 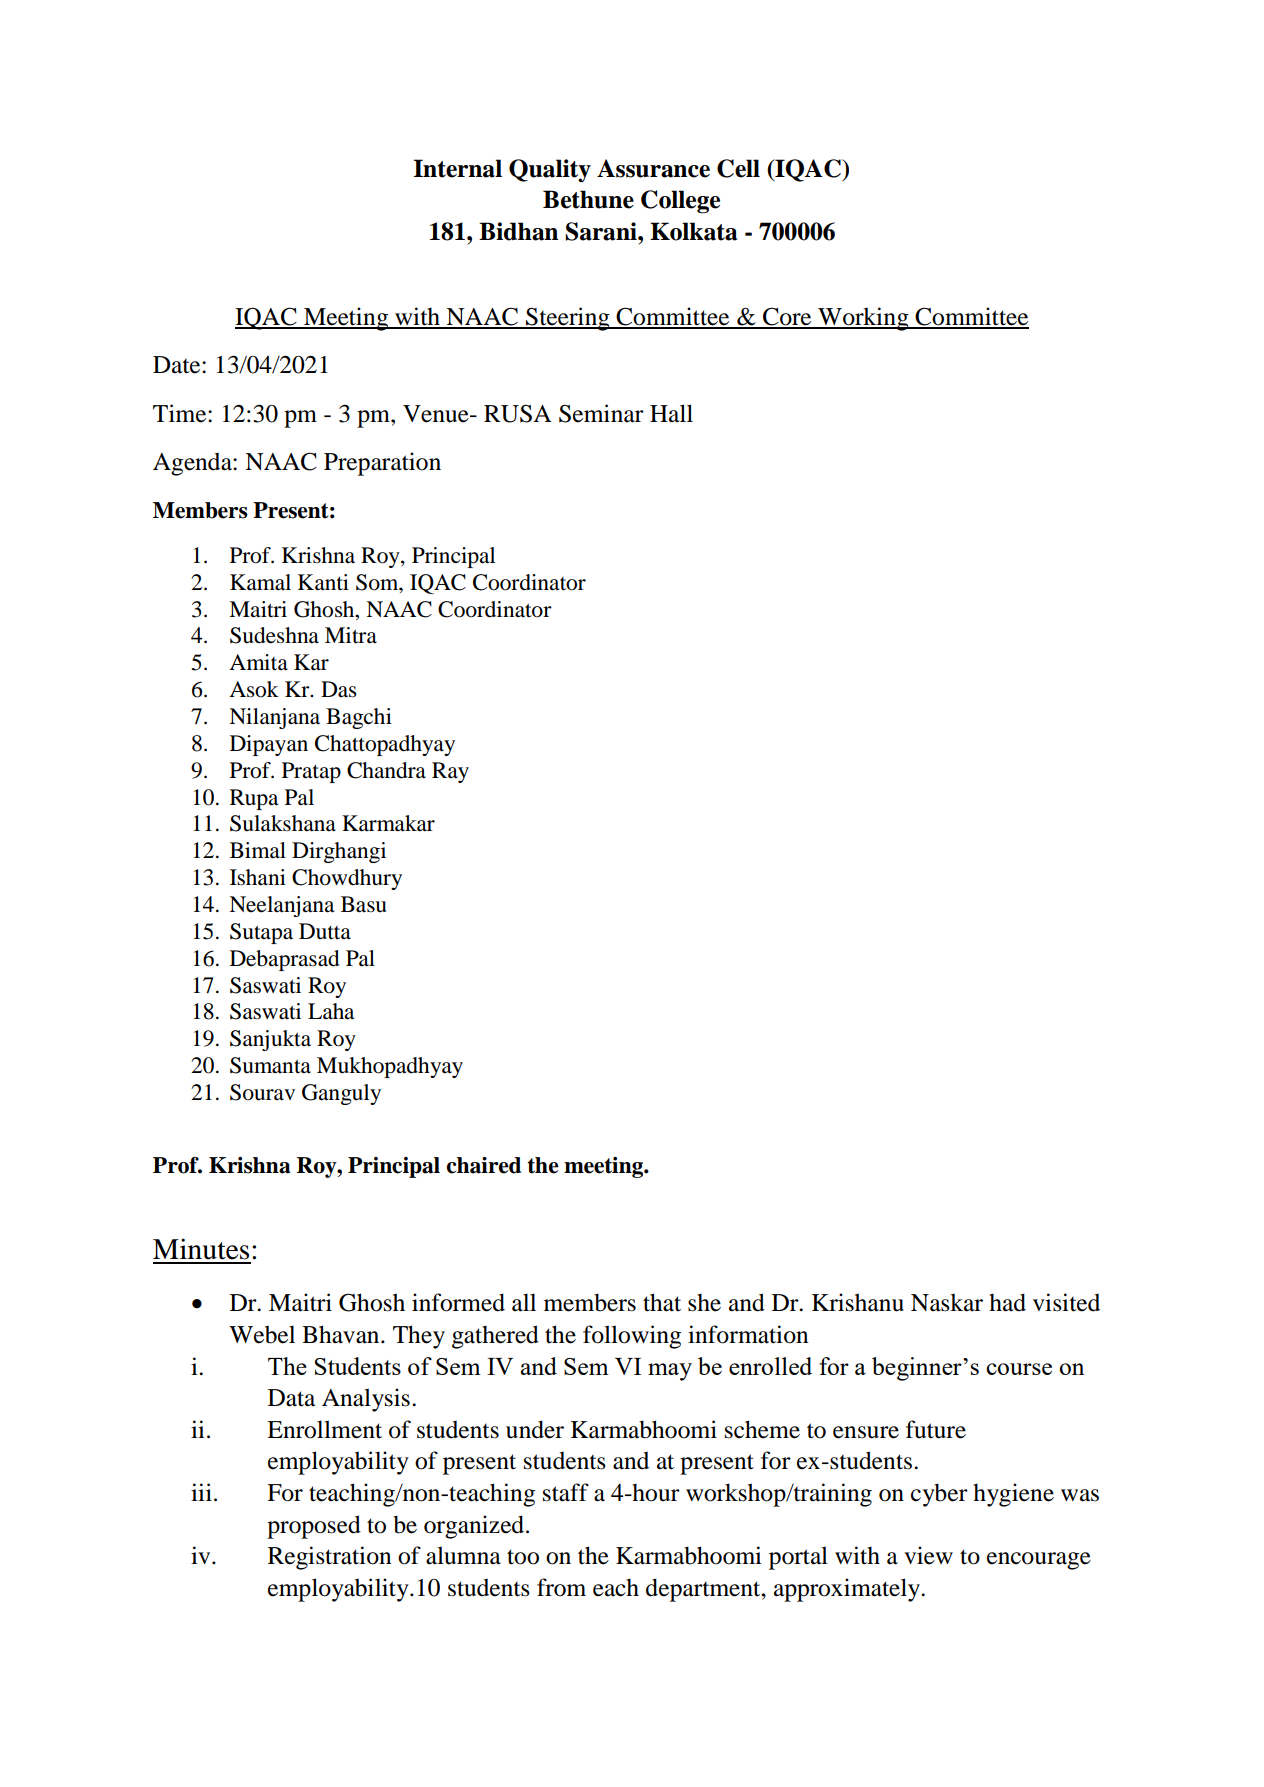 I want to click on Naskar, so click(x=947, y=1302).
